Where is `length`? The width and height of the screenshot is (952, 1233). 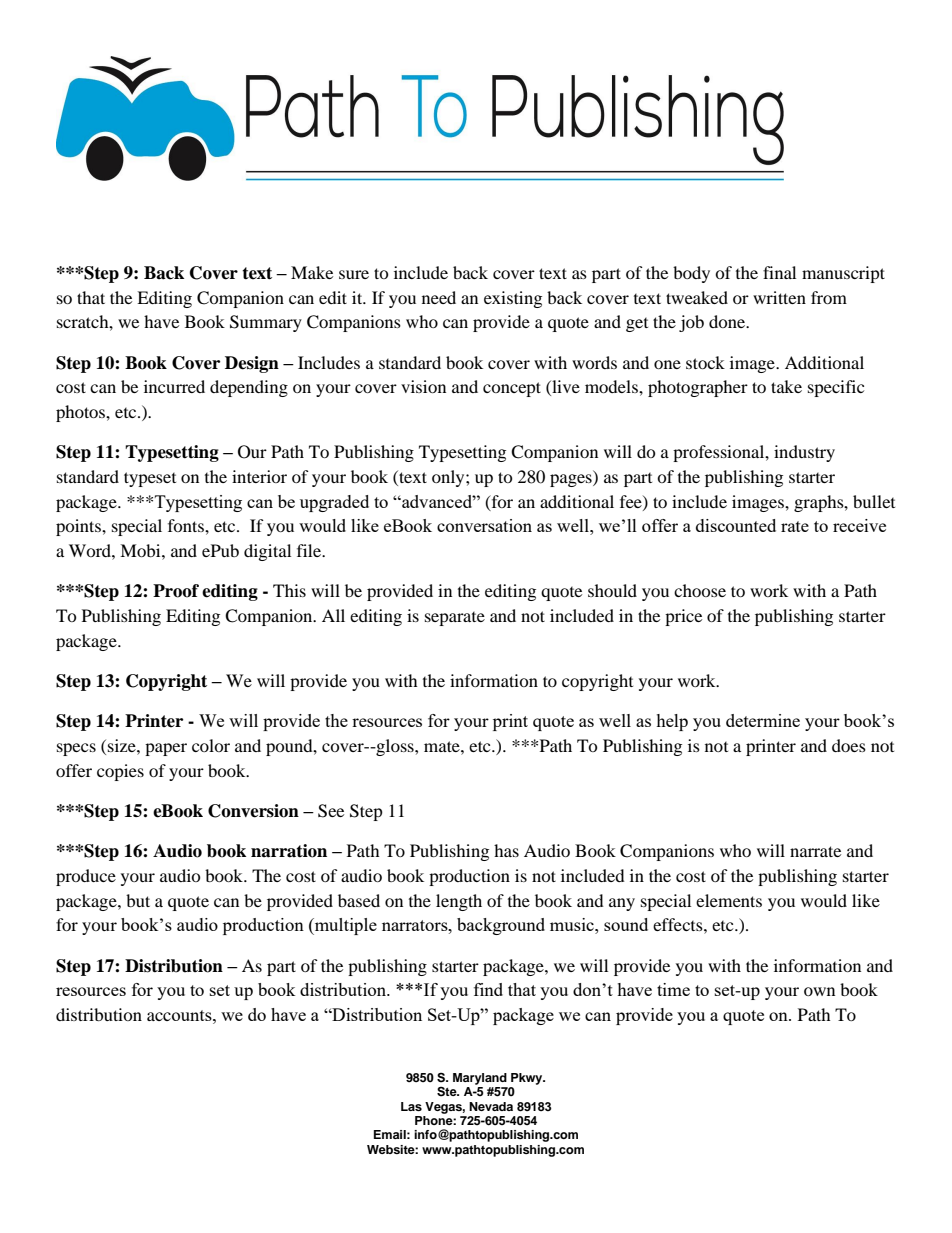
length is located at coordinates (459, 902).
